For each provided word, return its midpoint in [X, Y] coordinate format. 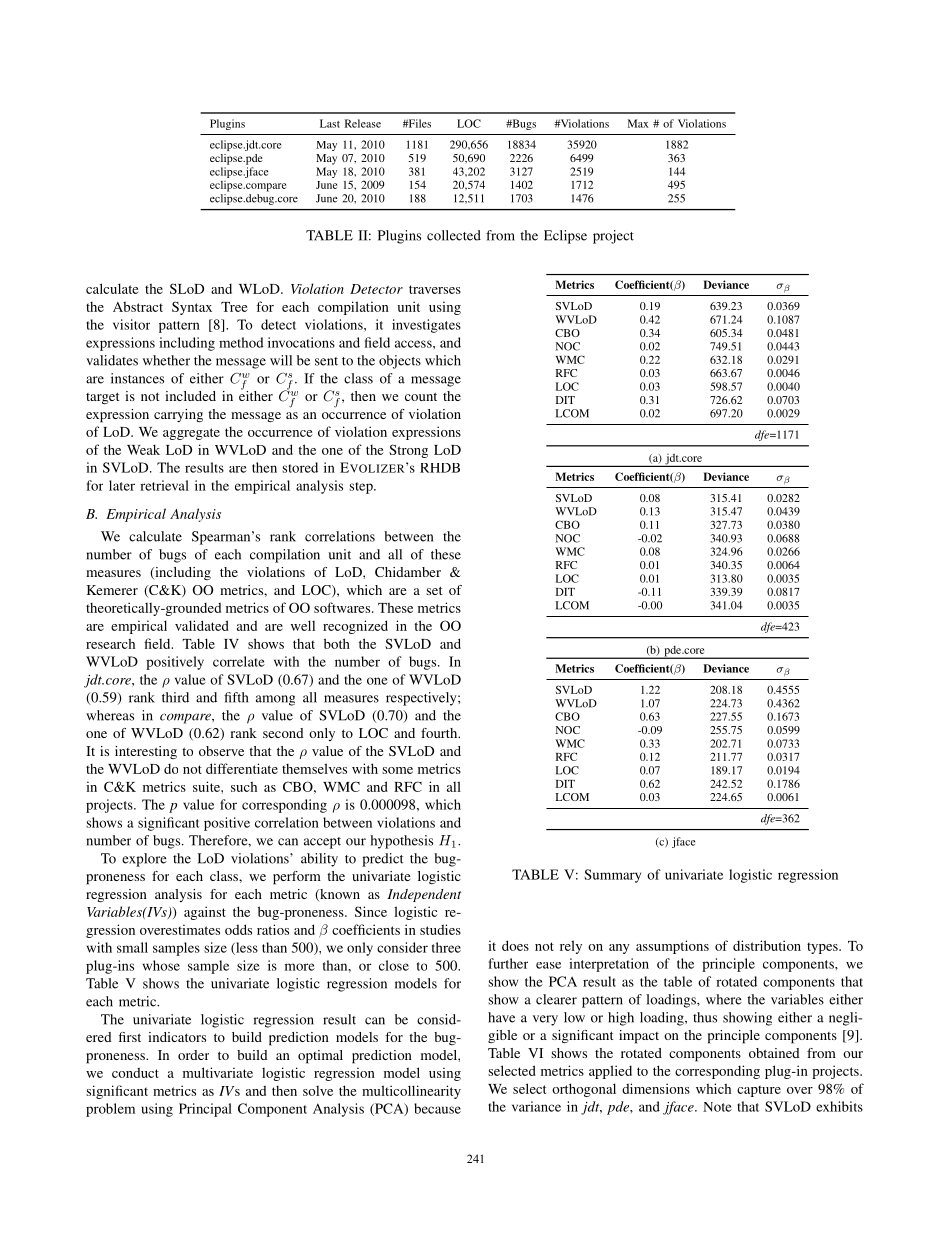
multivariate [218, 1072]
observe [221, 751]
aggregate [191, 434]
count [421, 396]
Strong [408, 451]
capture [759, 1091]
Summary [612, 876]
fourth [440, 733]
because [437, 1108]
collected [454, 235]
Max [638, 123]
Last [330, 123]
